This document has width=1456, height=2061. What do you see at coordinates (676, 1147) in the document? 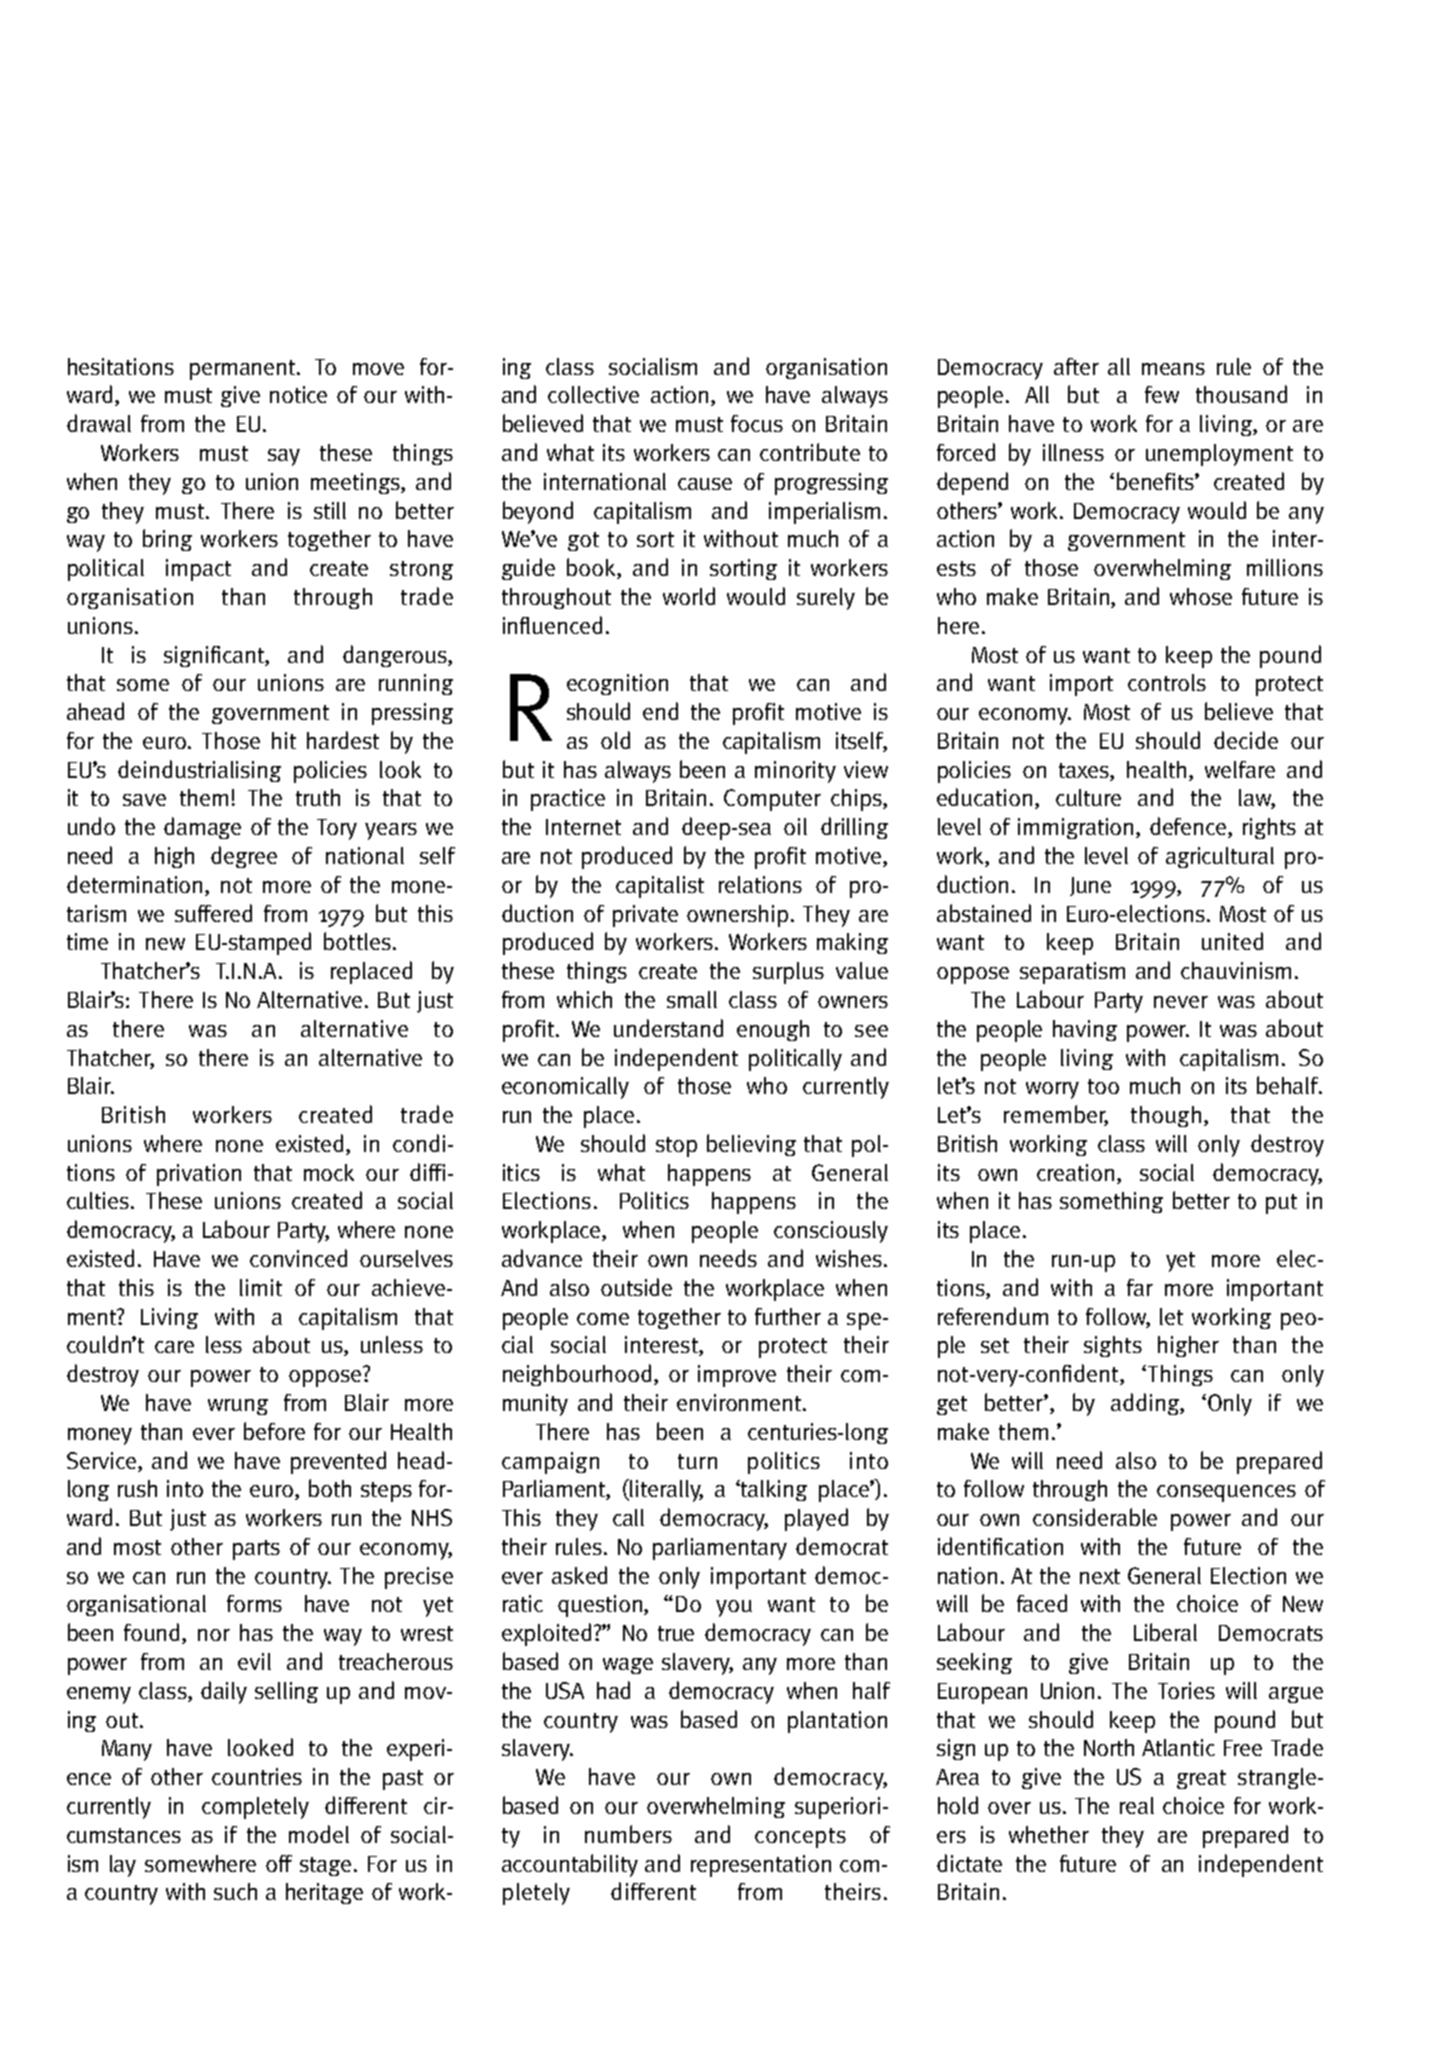
I see `stop` at bounding box center [676, 1147].
